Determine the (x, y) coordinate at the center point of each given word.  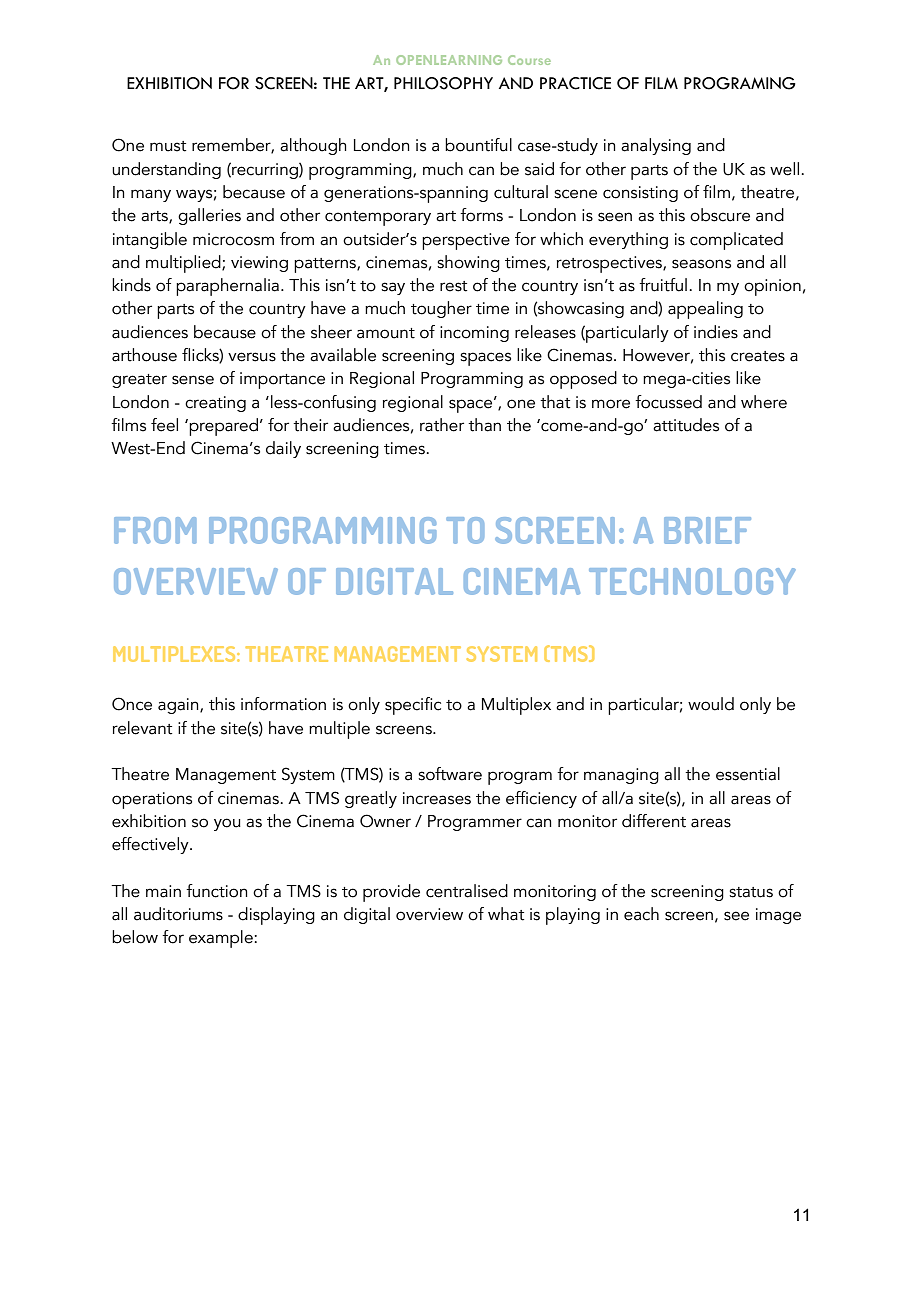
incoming (474, 334)
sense (193, 380)
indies (716, 332)
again (179, 706)
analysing (656, 146)
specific (413, 706)
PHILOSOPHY (443, 83)
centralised (467, 891)
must (168, 146)
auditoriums (178, 914)
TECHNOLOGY (692, 581)
